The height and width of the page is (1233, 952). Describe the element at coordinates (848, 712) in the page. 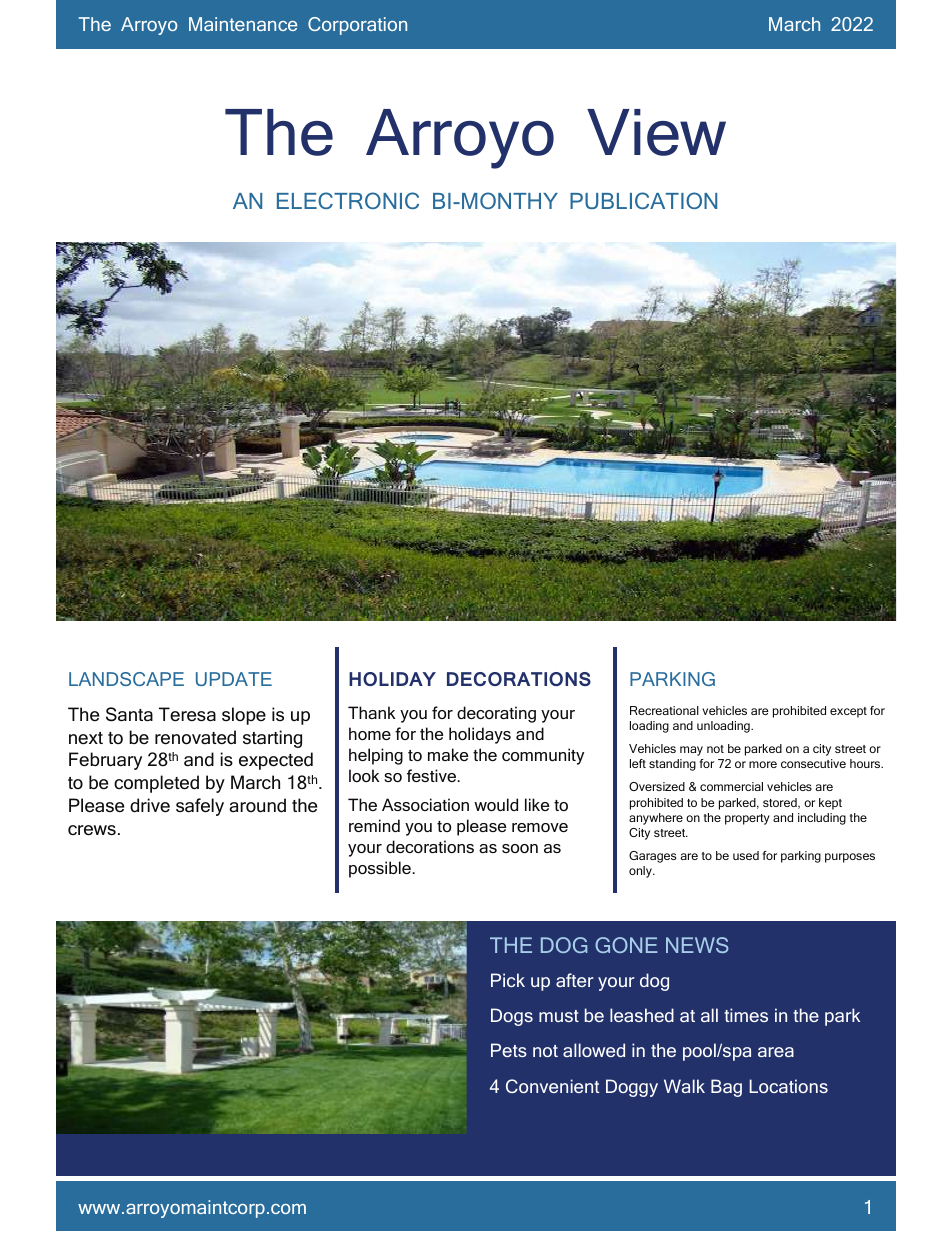

I see `except` at that location.
